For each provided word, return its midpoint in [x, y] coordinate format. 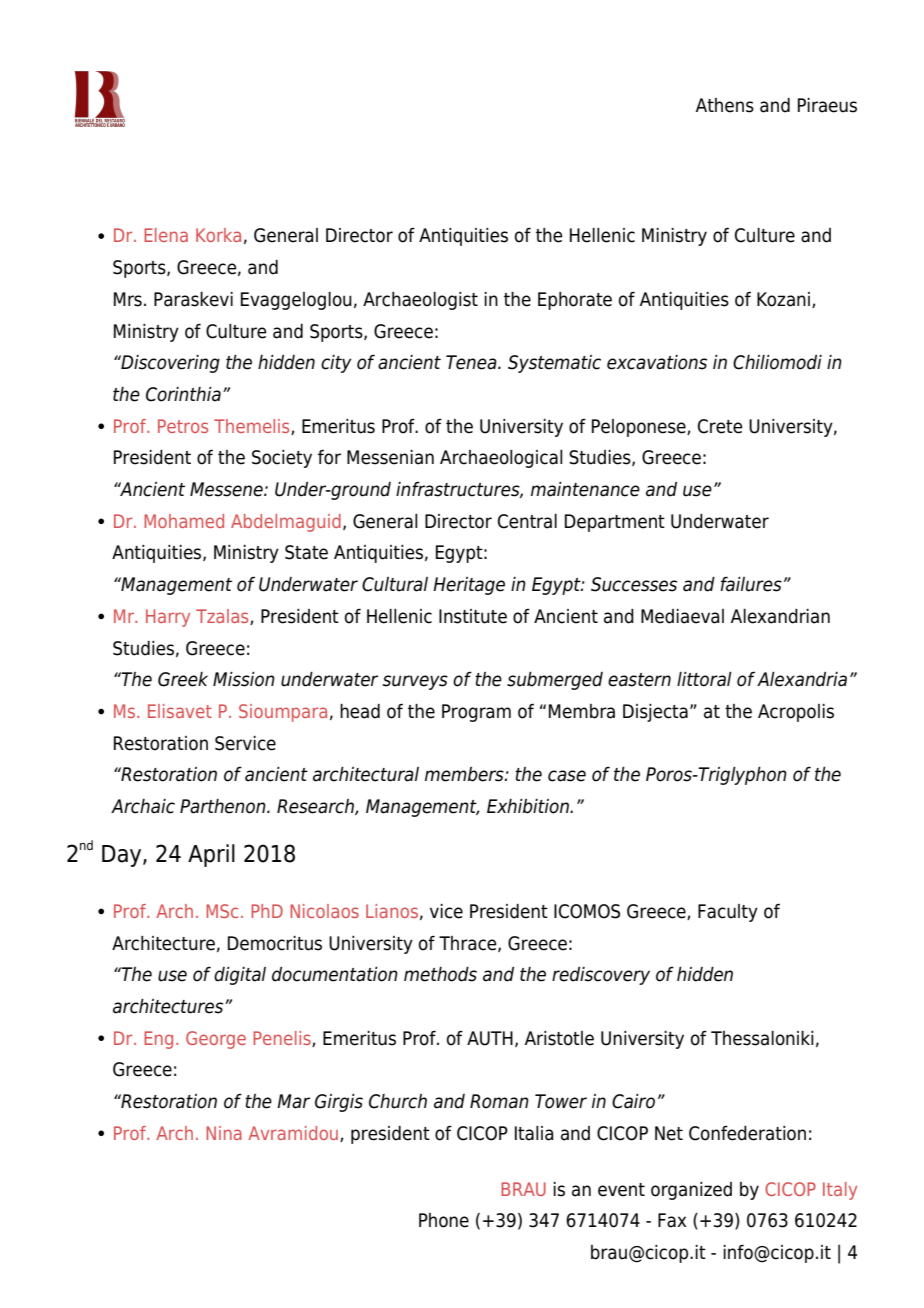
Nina [224, 1133]
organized [691, 1191]
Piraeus [827, 105]
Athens [725, 105]
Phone [444, 1220]
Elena [166, 235]
